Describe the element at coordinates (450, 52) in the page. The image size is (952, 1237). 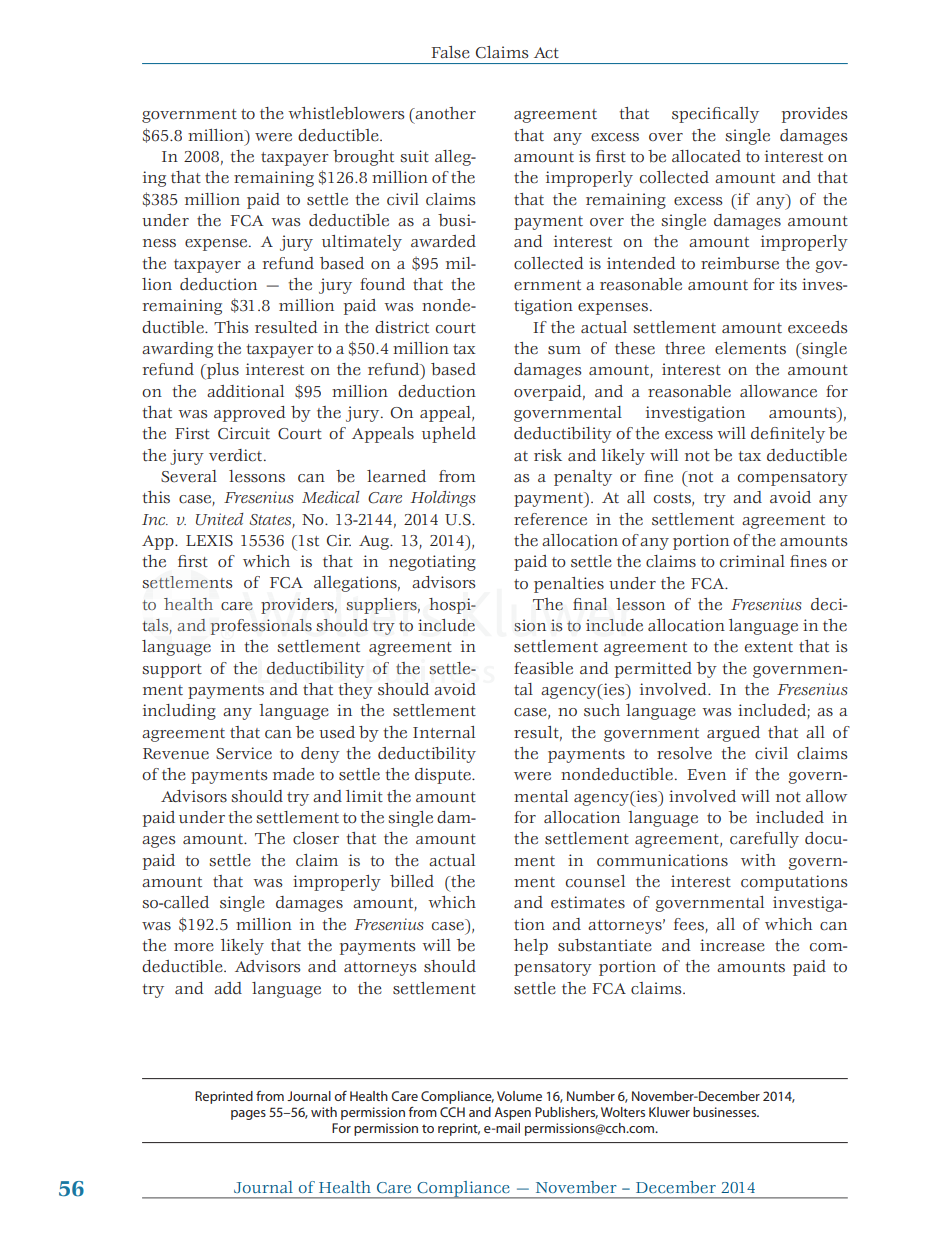
I see `False` at that location.
